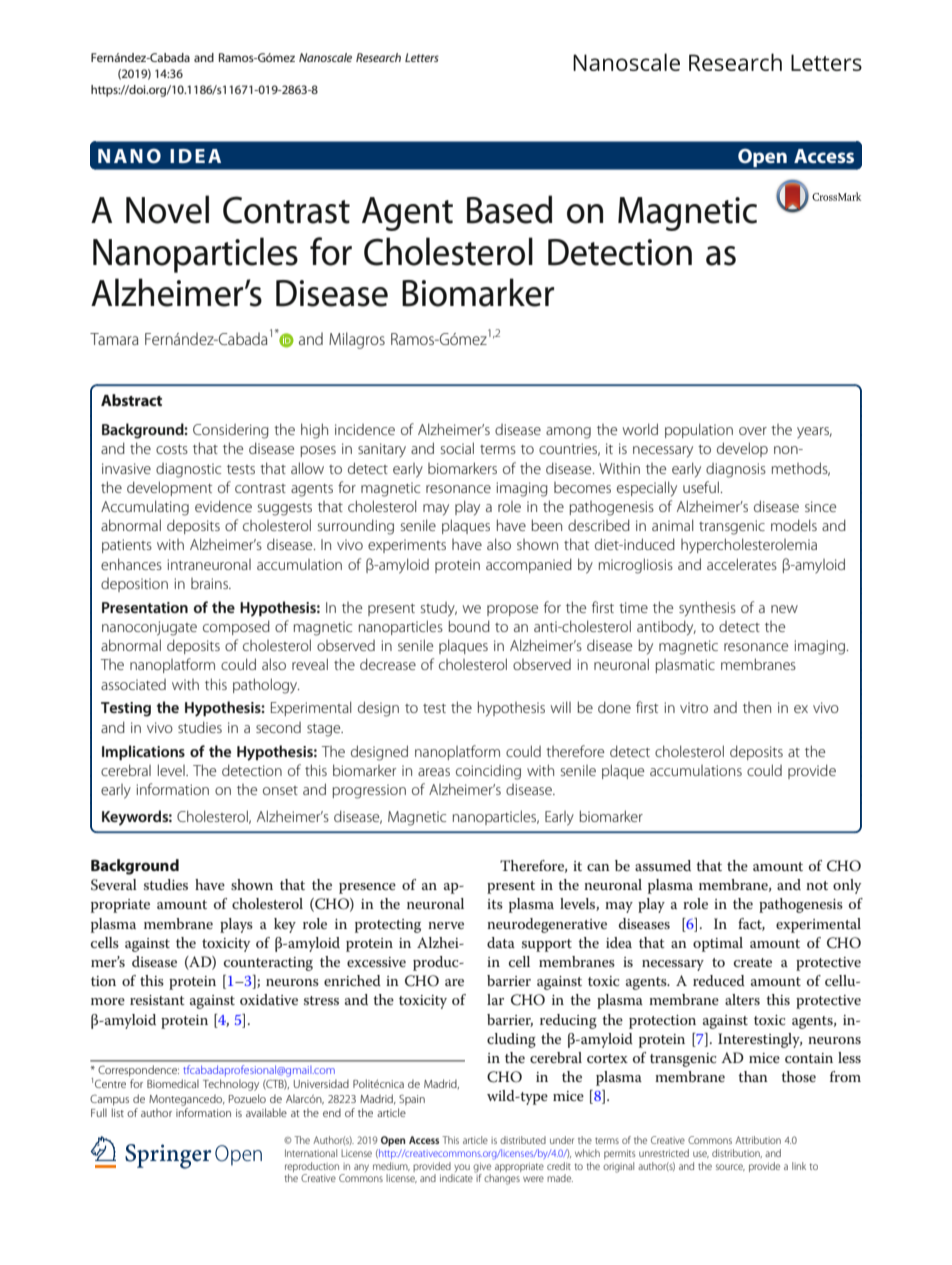  What do you see at coordinates (118, 1112) in the document?
I see `list` at bounding box center [118, 1112].
